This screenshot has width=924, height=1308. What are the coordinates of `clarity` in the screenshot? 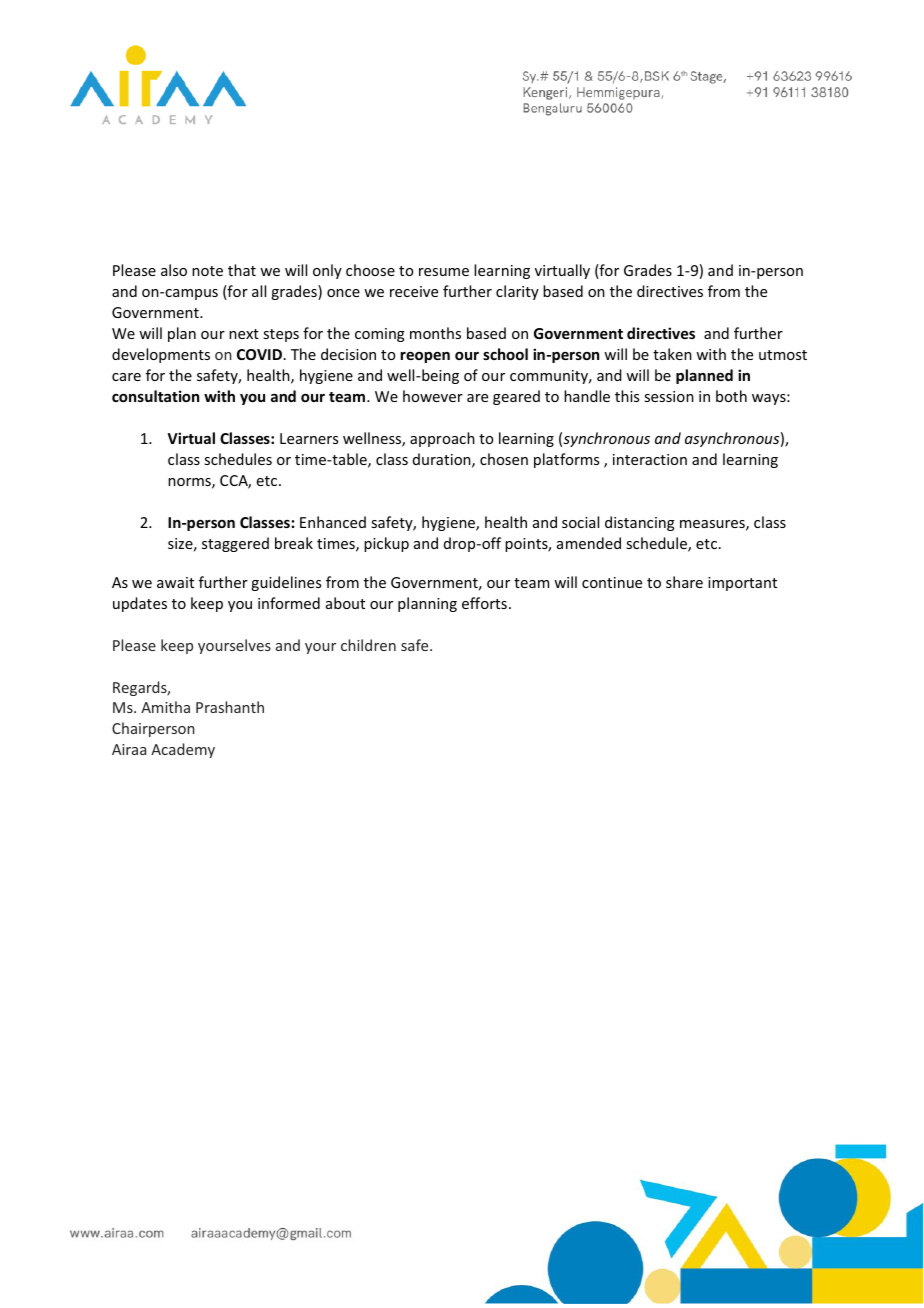 It's located at (517, 292).
